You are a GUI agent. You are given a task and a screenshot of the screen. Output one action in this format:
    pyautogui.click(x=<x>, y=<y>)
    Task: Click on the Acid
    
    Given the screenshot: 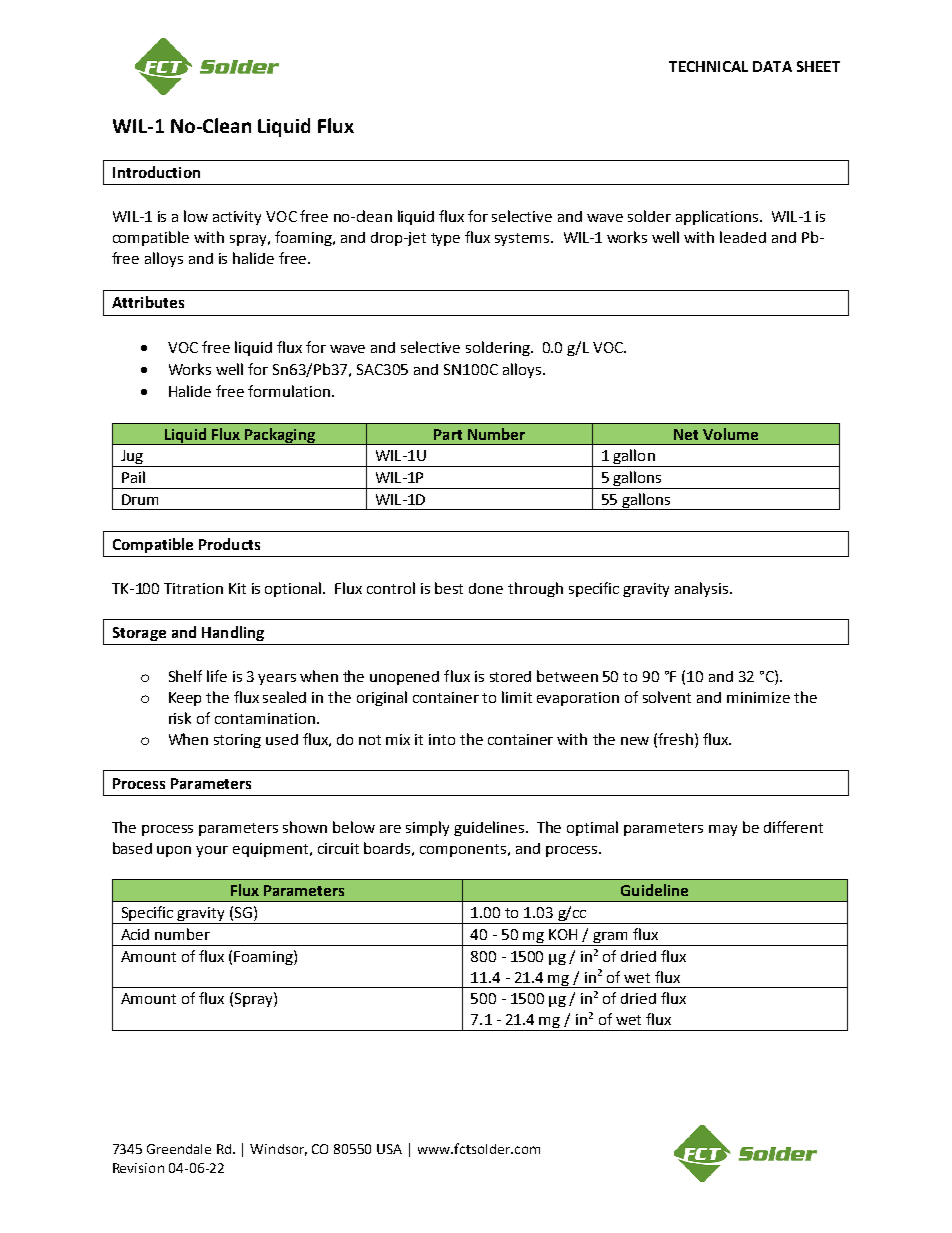 What is the action you would take?
    pyautogui.click(x=135, y=934)
